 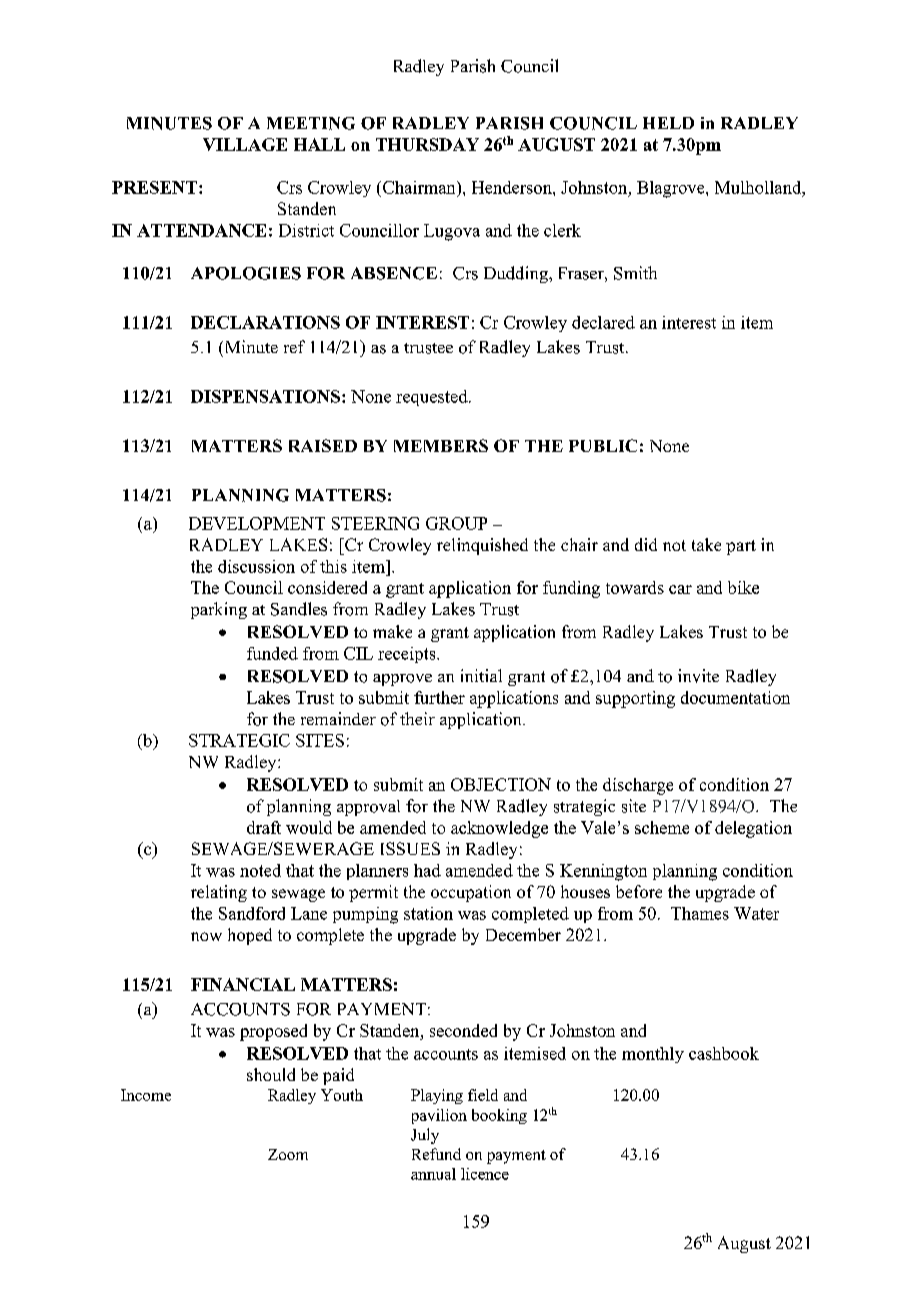 What do you see at coordinates (288, 1154) in the screenshot?
I see `Zoom` at bounding box center [288, 1154].
